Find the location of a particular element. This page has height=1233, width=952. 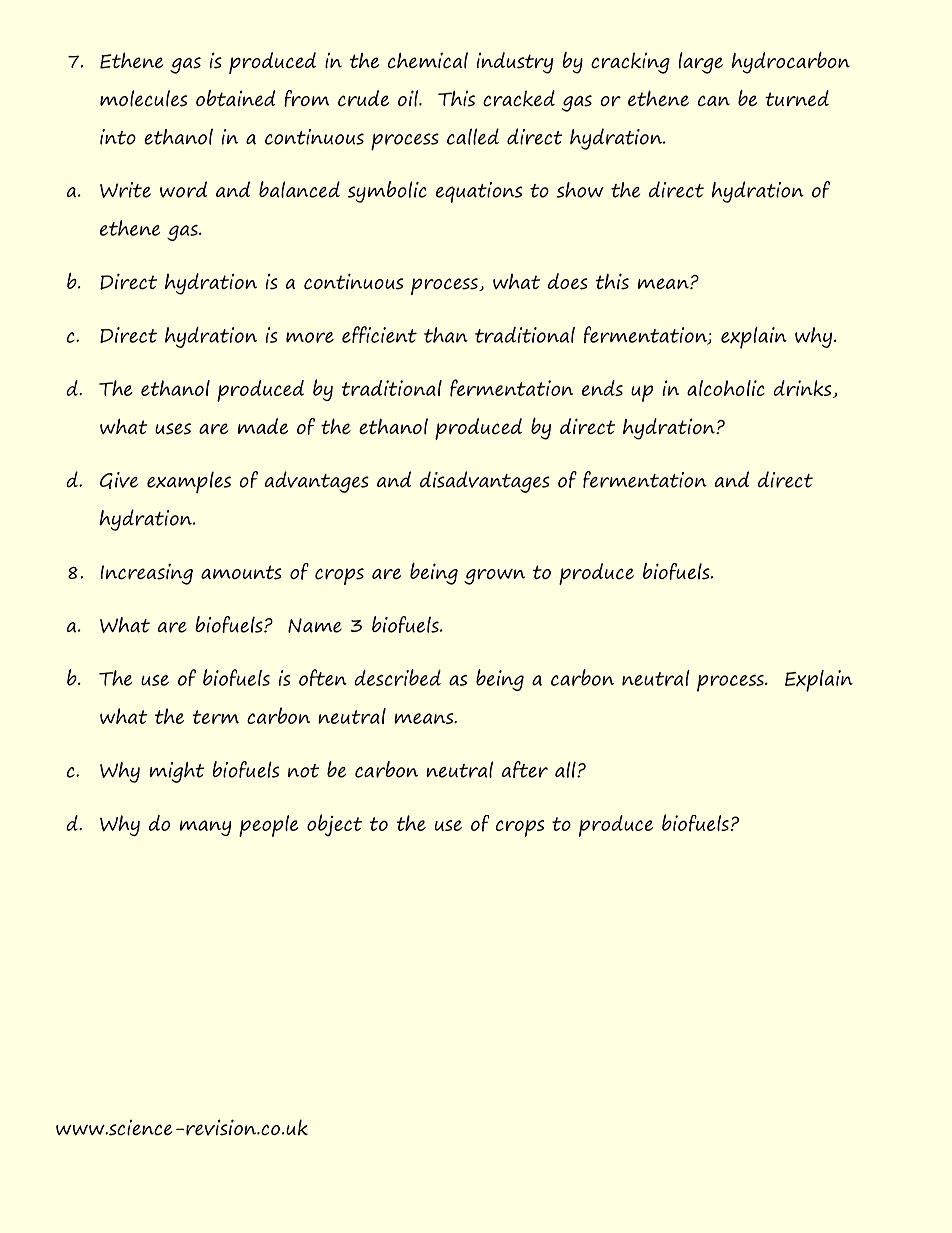

chemical is located at coordinates (428, 60).
